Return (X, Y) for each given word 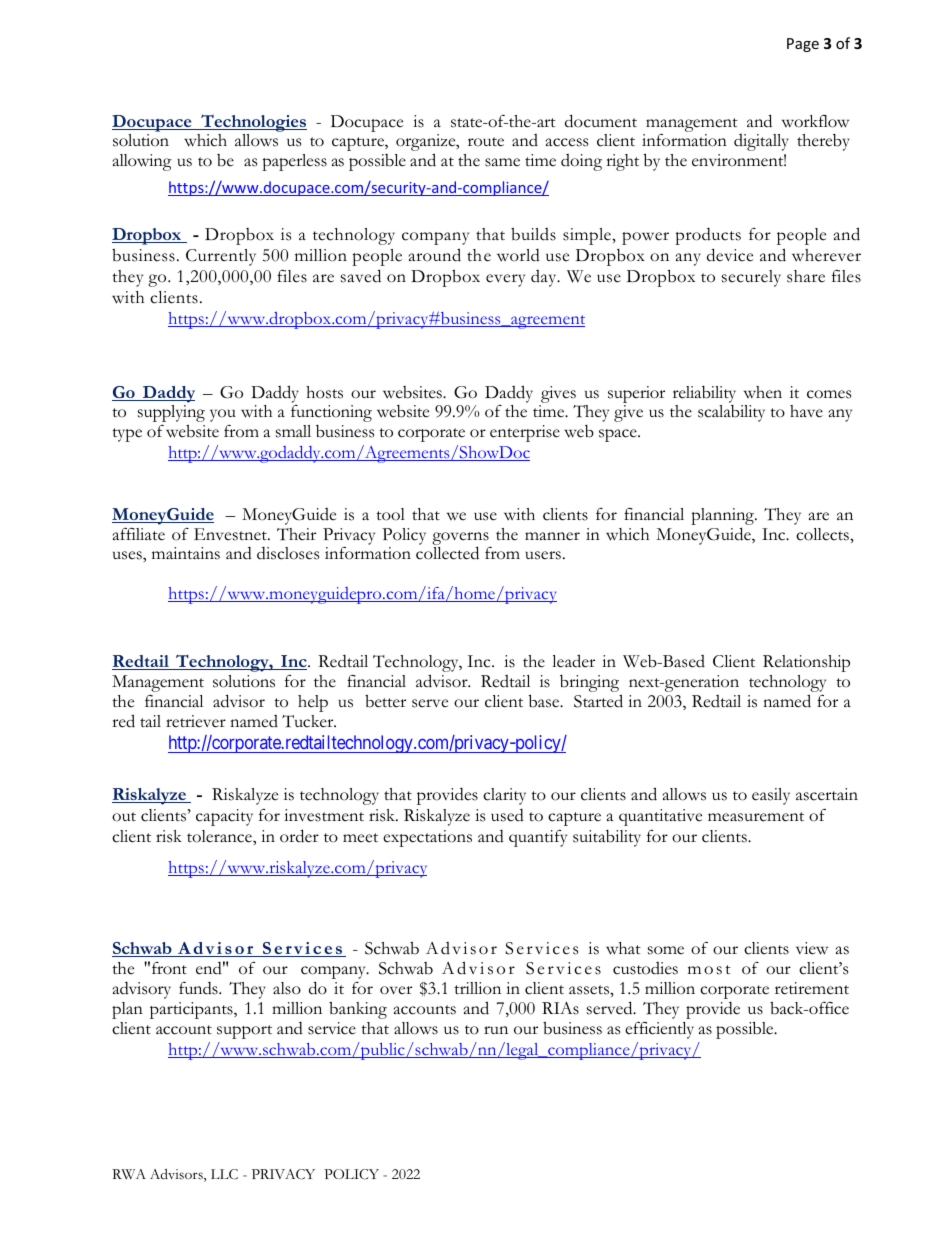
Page (803, 45)
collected (447, 553)
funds (199, 988)
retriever (196, 721)
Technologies (253, 123)
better (385, 701)
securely (751, 278)
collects (823, 534)
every (505, 280)
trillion (477, 988)
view (812, 948)
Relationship (806, 663)
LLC (224, 1174)
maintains (186, 553)
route (486, 142)
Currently (221, 257)
